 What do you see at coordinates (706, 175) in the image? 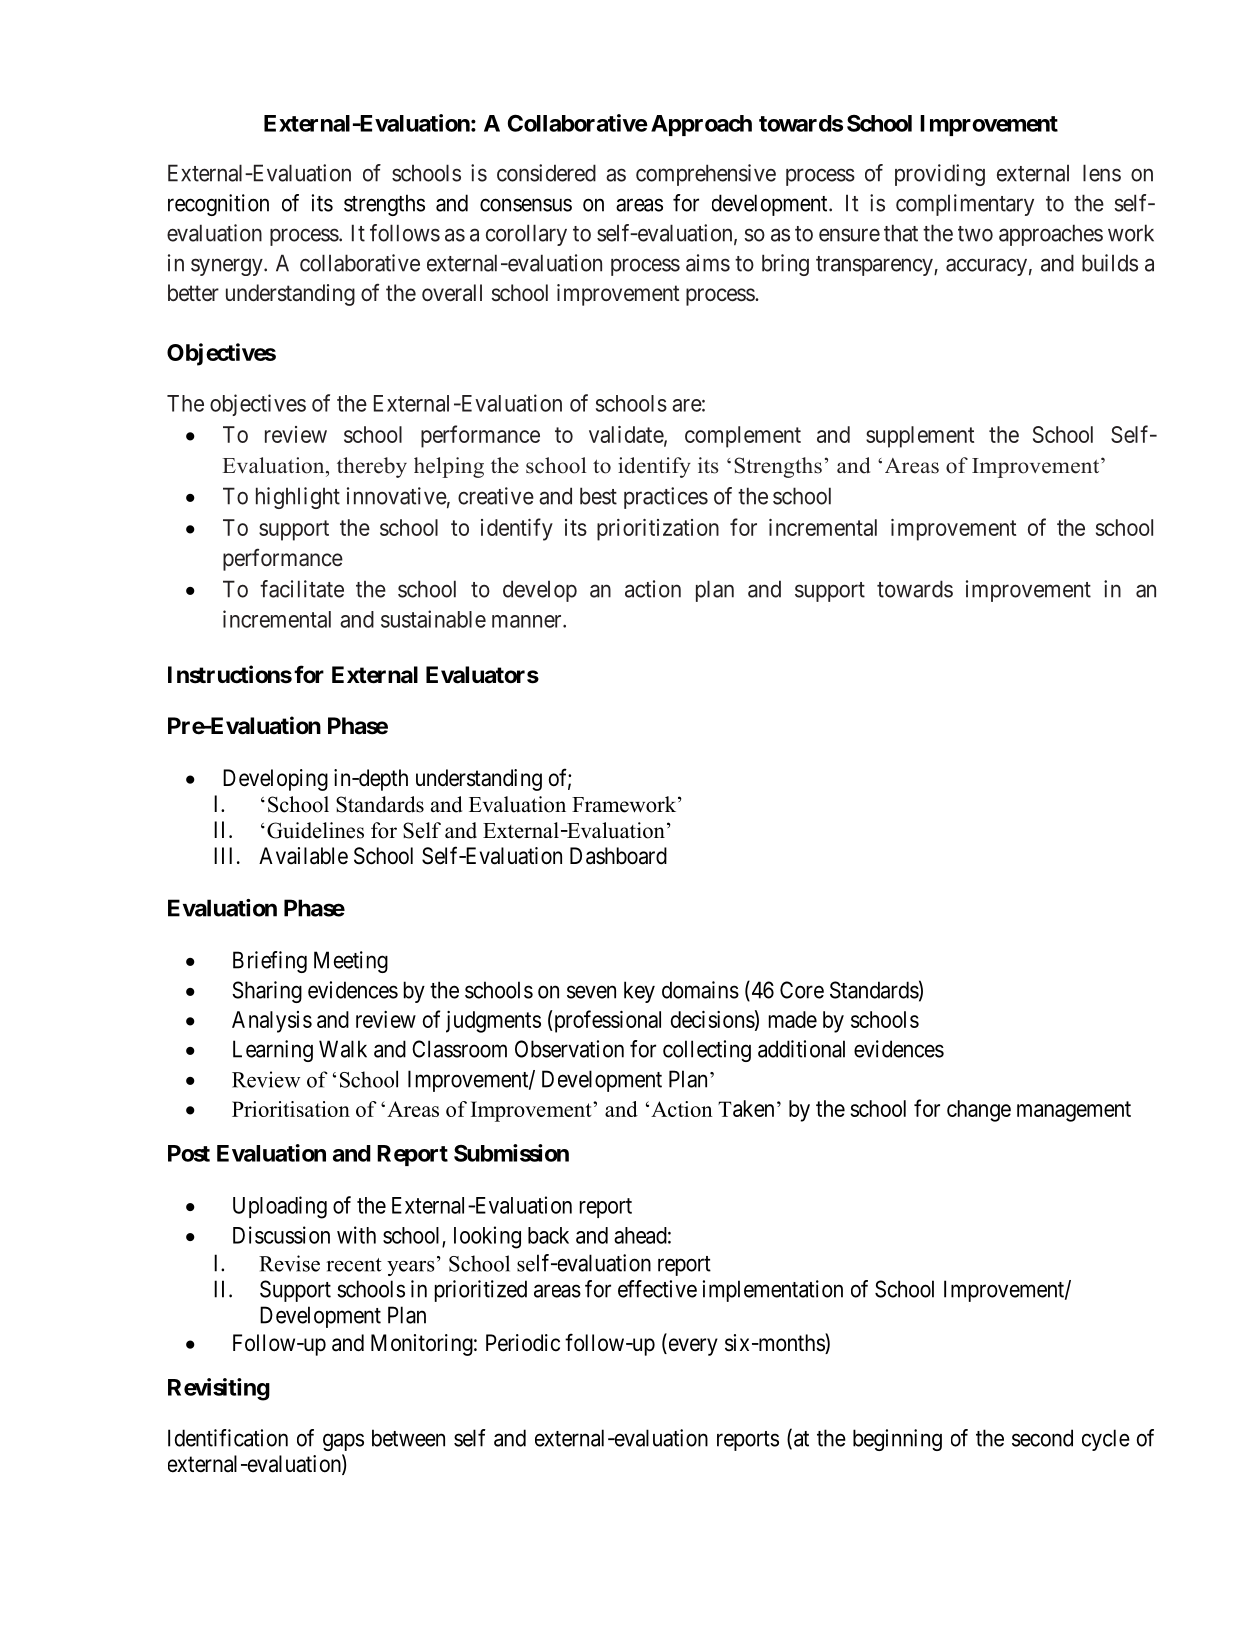
I see `comprehensive` at bounding box center [706, 175].
